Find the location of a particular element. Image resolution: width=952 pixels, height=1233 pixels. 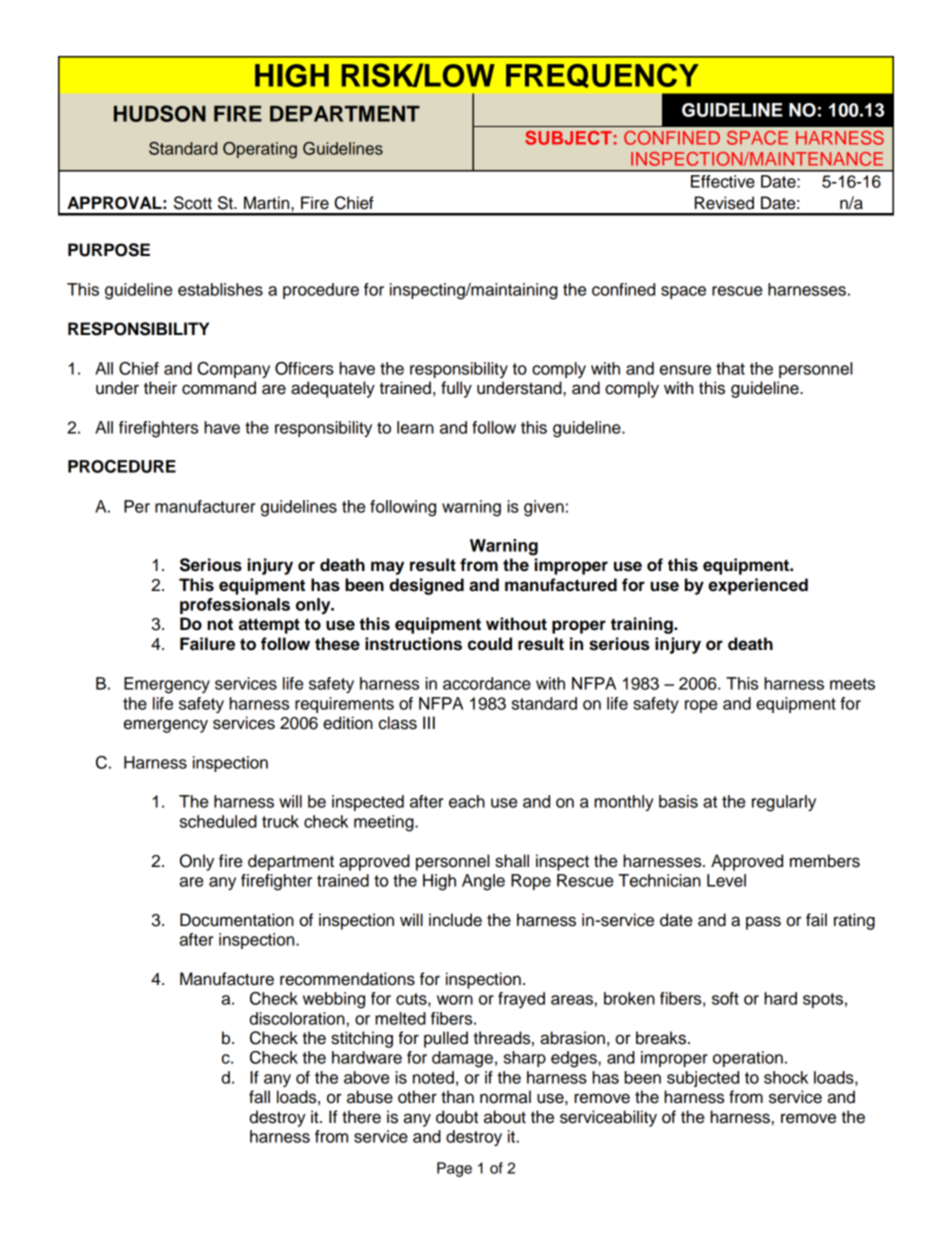

could is located at coordinates (490, 644).
